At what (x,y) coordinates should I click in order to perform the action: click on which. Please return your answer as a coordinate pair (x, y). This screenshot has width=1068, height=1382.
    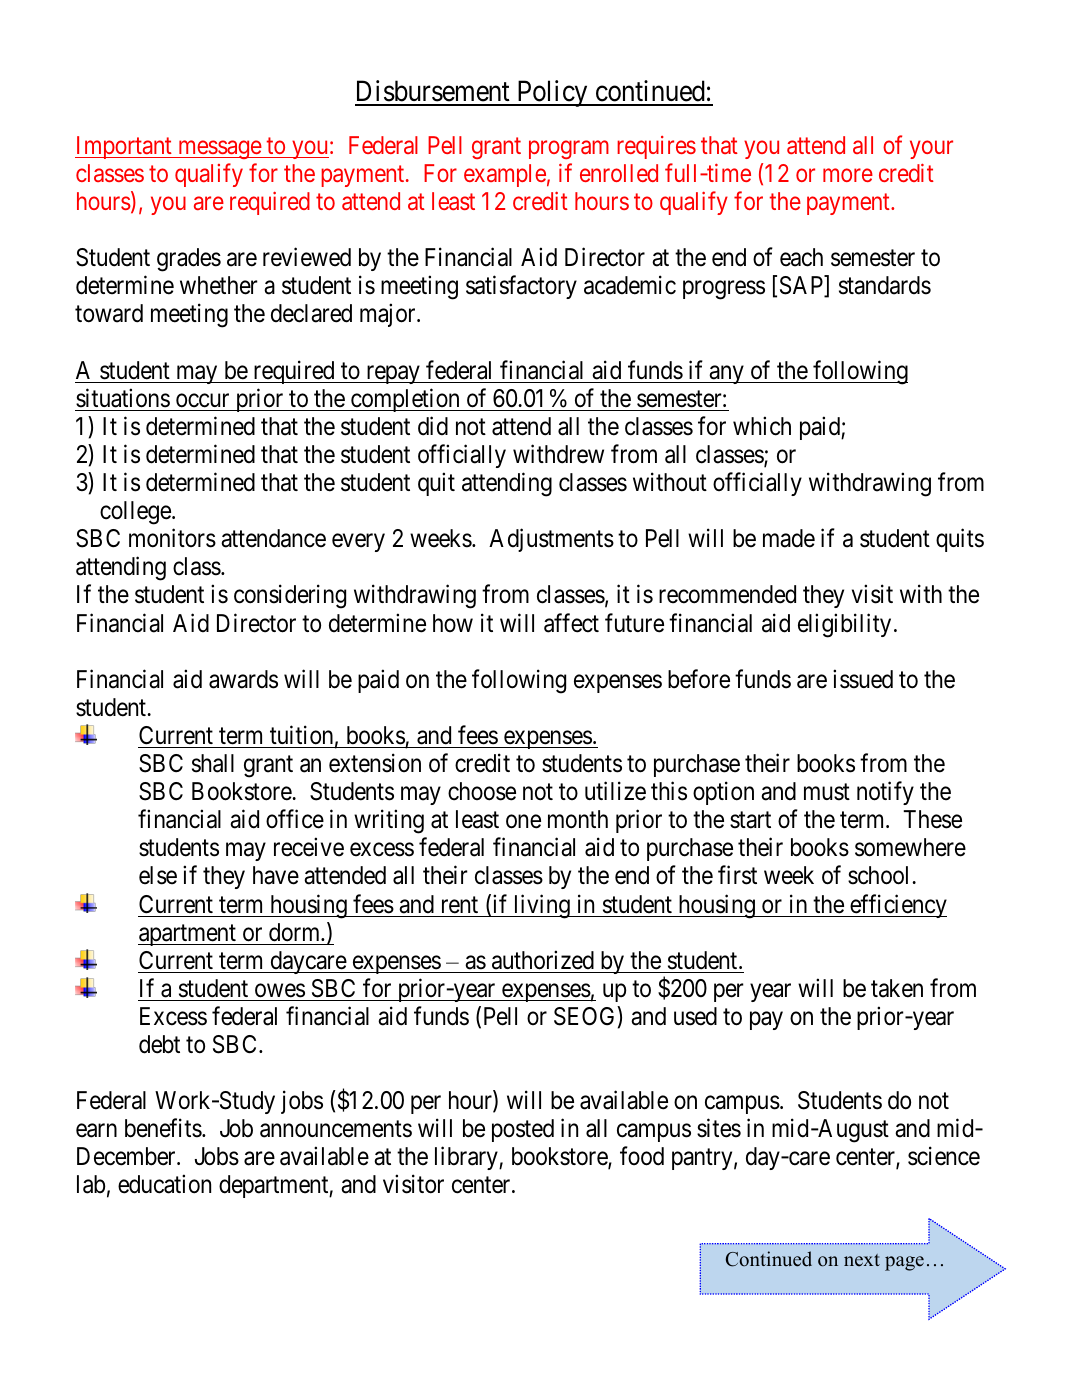
    Looking at the image, I should click on (762, 426).
